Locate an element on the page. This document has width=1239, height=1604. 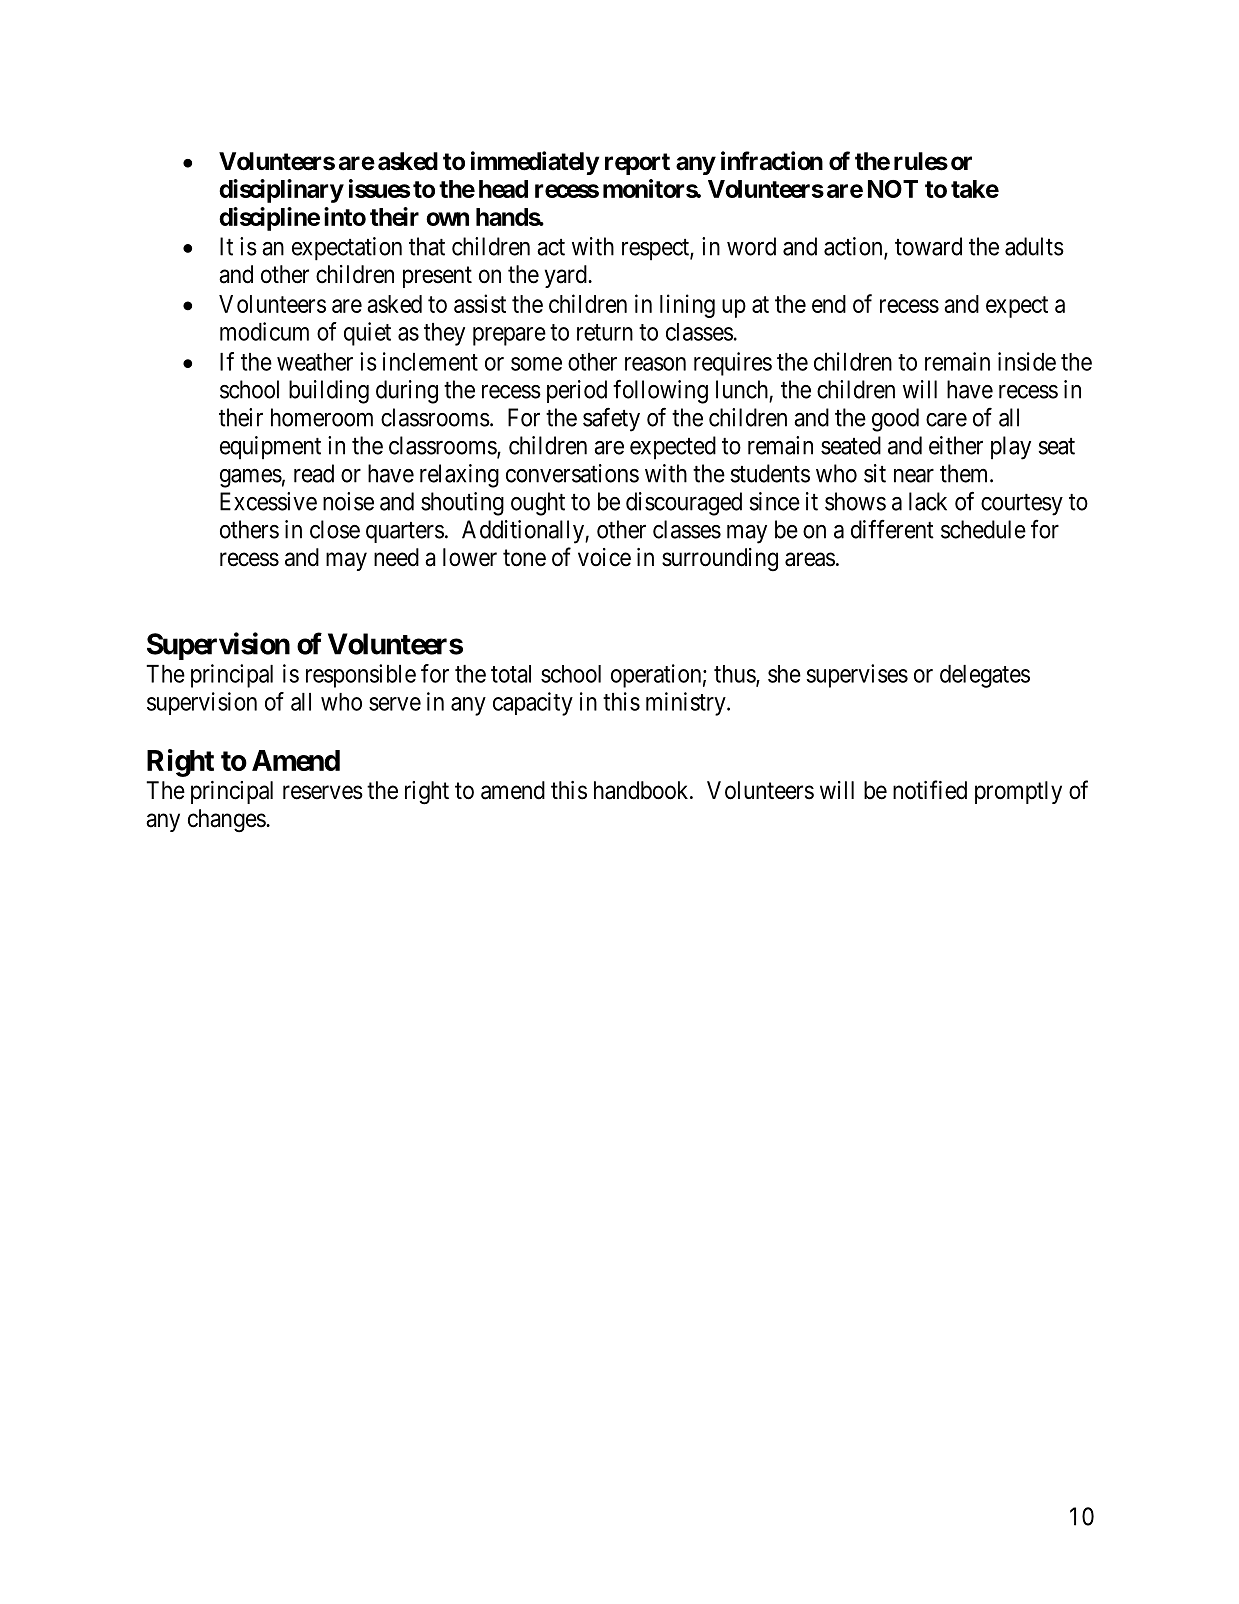
disciplinary is located at coordinates (281, 191).
